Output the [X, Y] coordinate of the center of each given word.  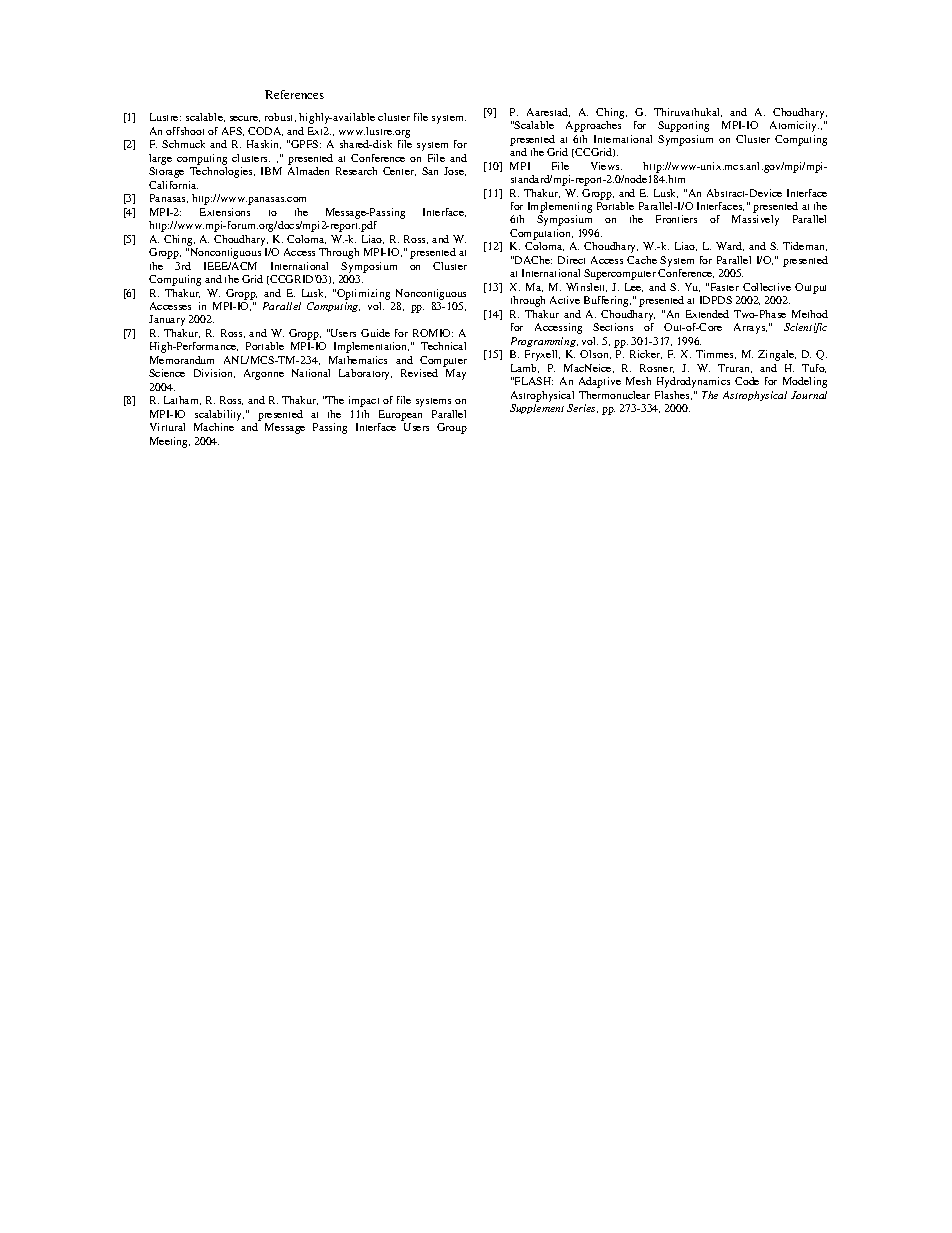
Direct [571, 260]
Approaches [593, 126]
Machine [214, 427]
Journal [809, 395]
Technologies [222, 172]
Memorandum [182, 360]
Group [452, 428]
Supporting [683, 126]
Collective [767, 287]
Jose [455, 171]
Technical [443, 346]
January [167, 320]
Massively [755, 220]
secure [245, 119]
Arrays [750, 328]
